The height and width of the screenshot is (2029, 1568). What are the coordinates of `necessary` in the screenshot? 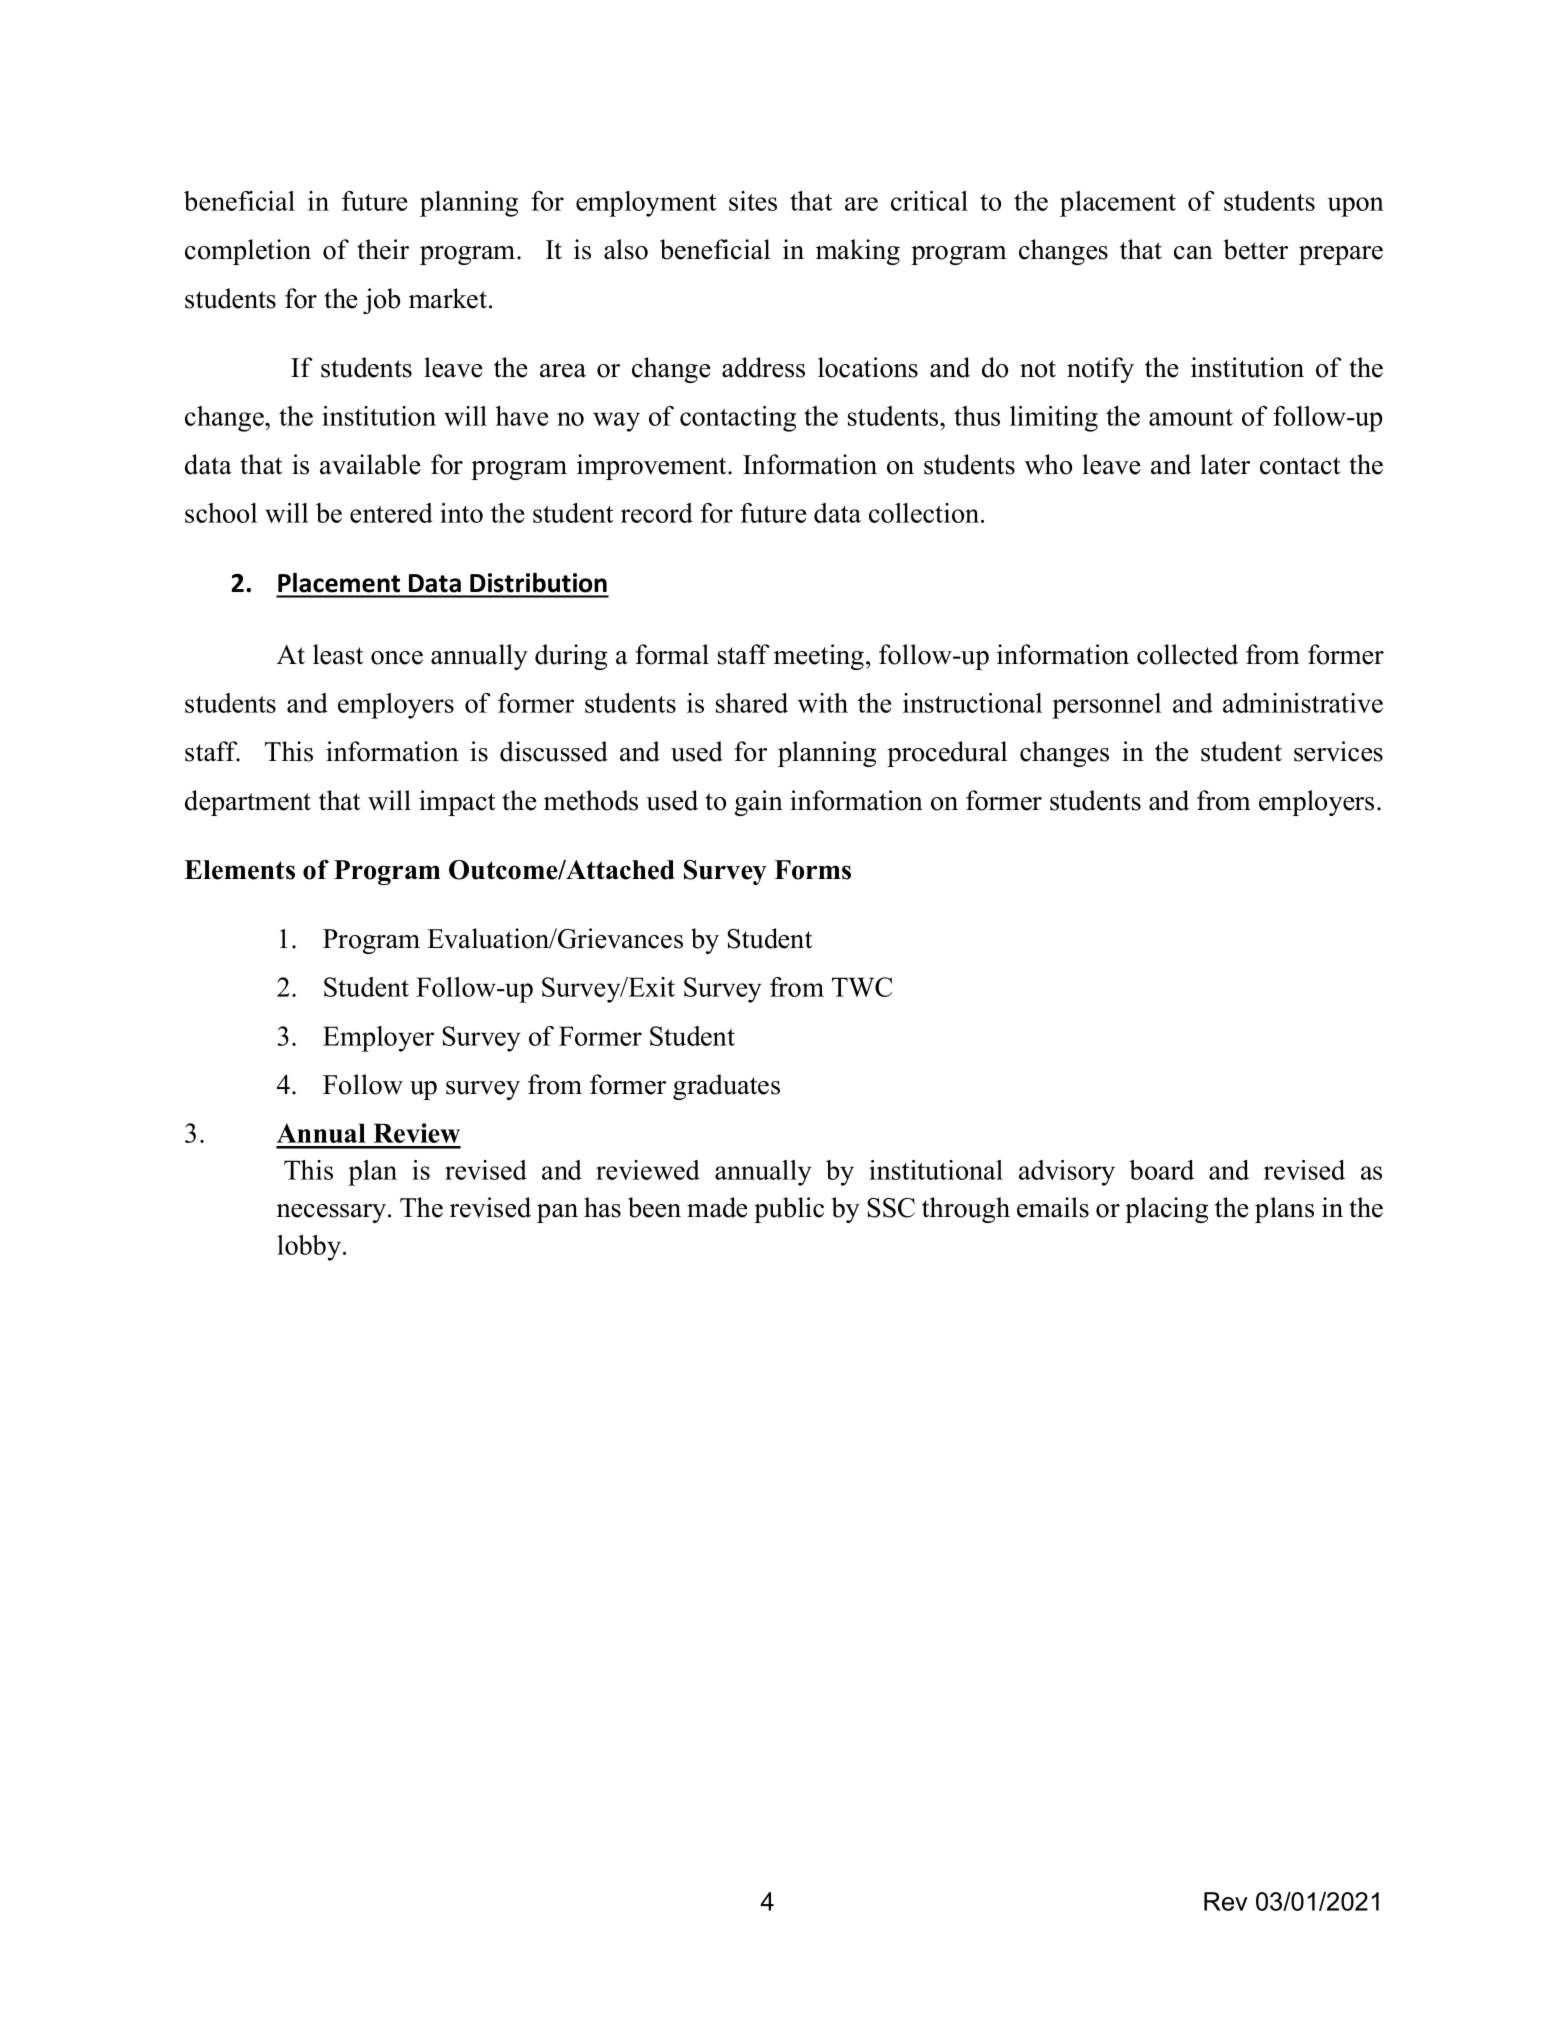 It's located at (333, 1213).
